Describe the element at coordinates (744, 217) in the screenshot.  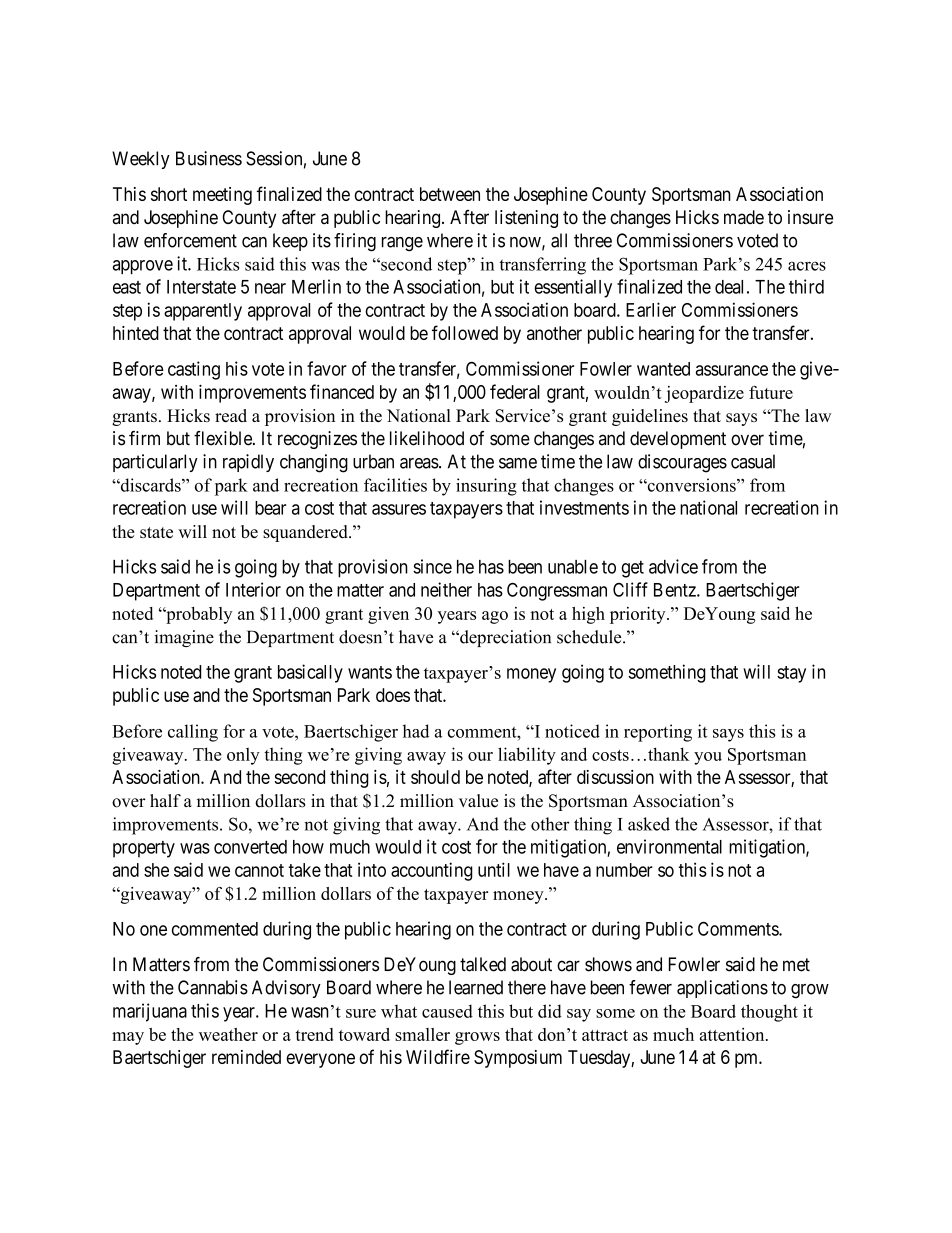
I see `made` at that location.
